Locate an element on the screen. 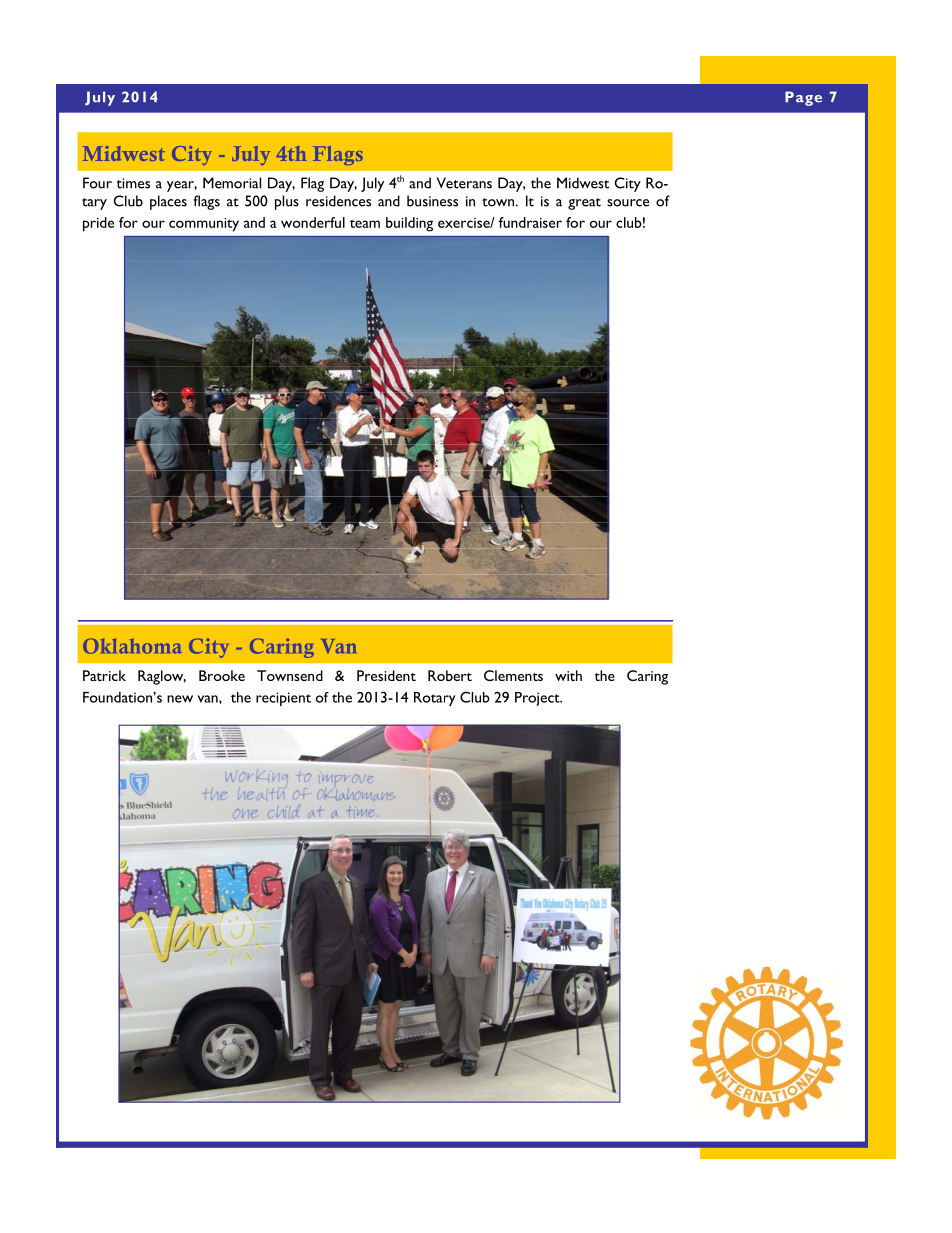 The width and height of the screenshot is (952, 1233). building is located at coordinates (409, 224).
